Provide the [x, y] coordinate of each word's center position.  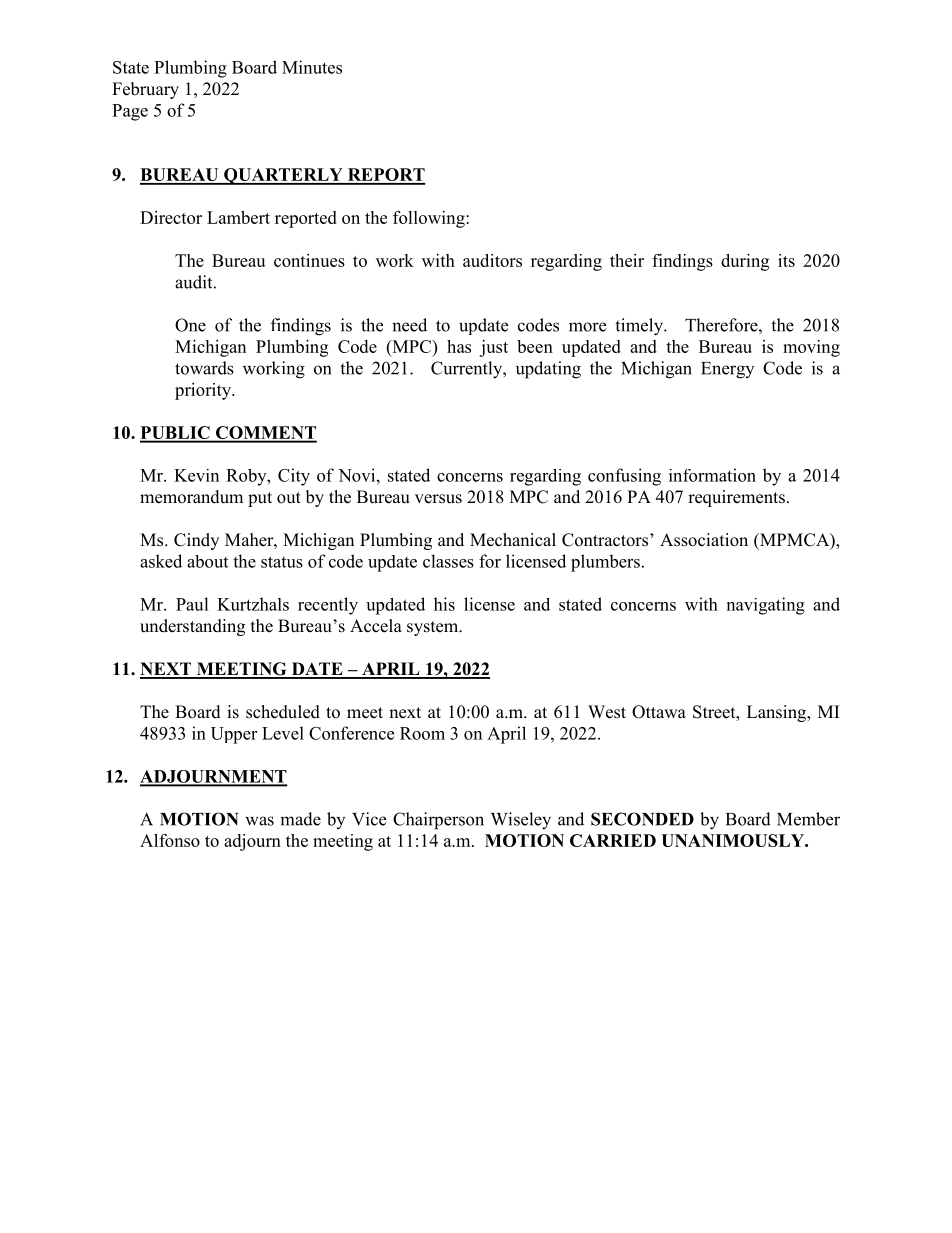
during [745, 262]
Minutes [312, 67]
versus [438, 499]
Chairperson [438, 821]
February [145, 90]
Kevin [196, 475]
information [712, 475]
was [259, 821]
